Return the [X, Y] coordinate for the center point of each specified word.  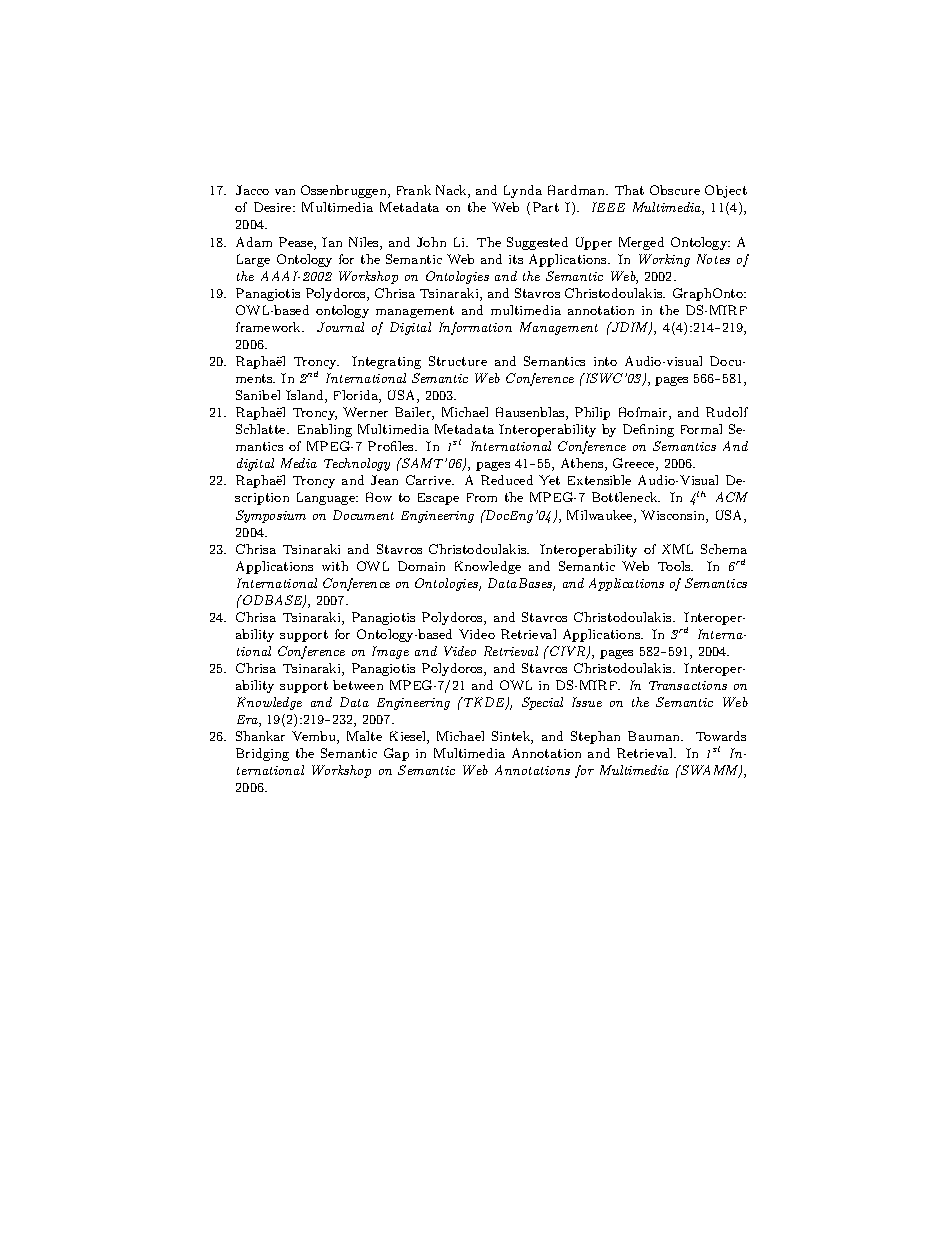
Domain [421, 566]
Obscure [675, 190]
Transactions [688, 685]
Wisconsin [674, 516]
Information [475, 328]
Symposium [271, 516]
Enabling [325, 430]
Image [390, 652]
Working [664, 260]
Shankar [260, 736]
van [285, 192]
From [482, 497]
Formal [701, 429]
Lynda [523, 191]
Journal [340, 327]
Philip [592, 413]
